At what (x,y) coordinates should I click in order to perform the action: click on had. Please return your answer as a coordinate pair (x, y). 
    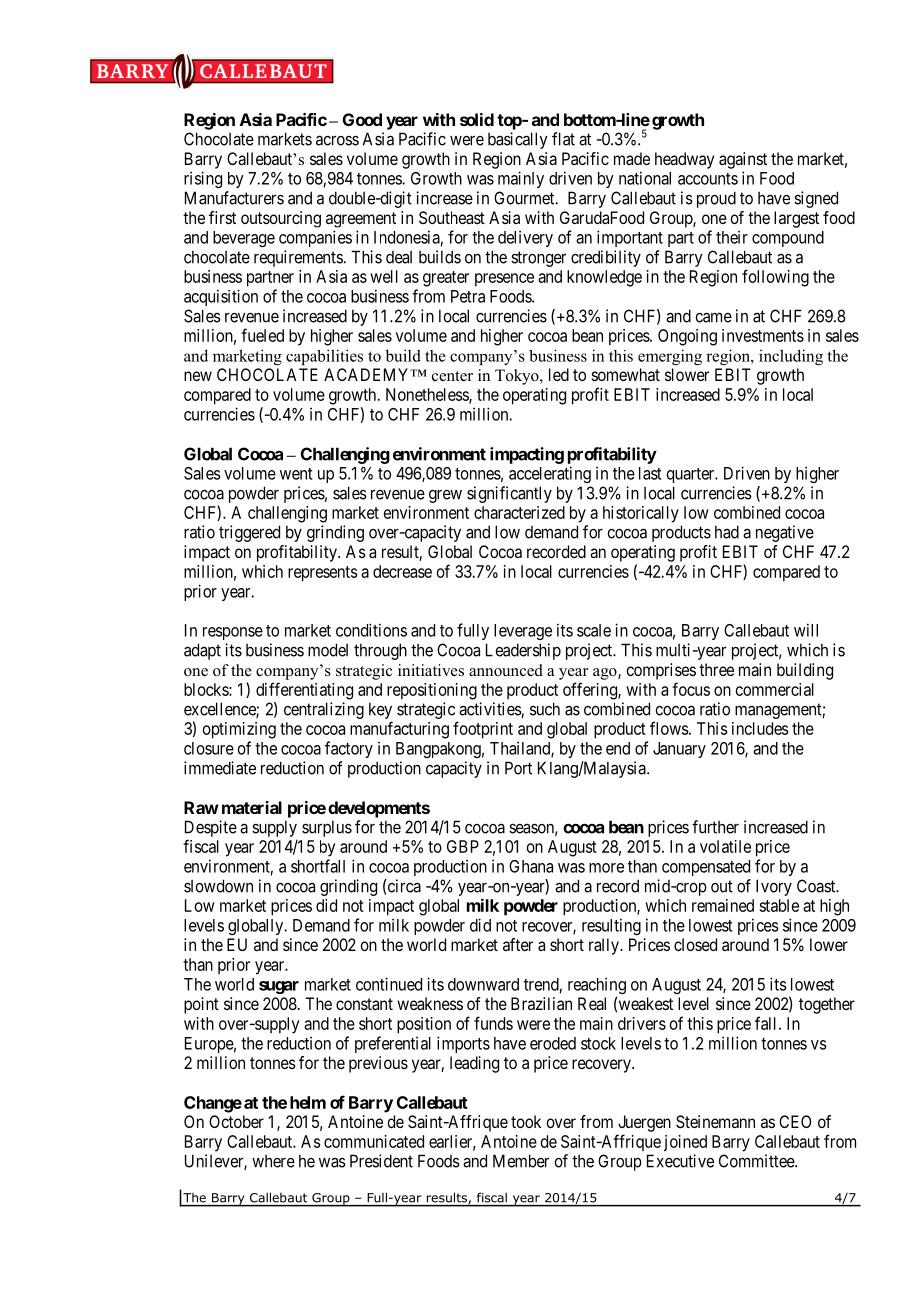
    Looking at the image, I should click on (727, 532).
